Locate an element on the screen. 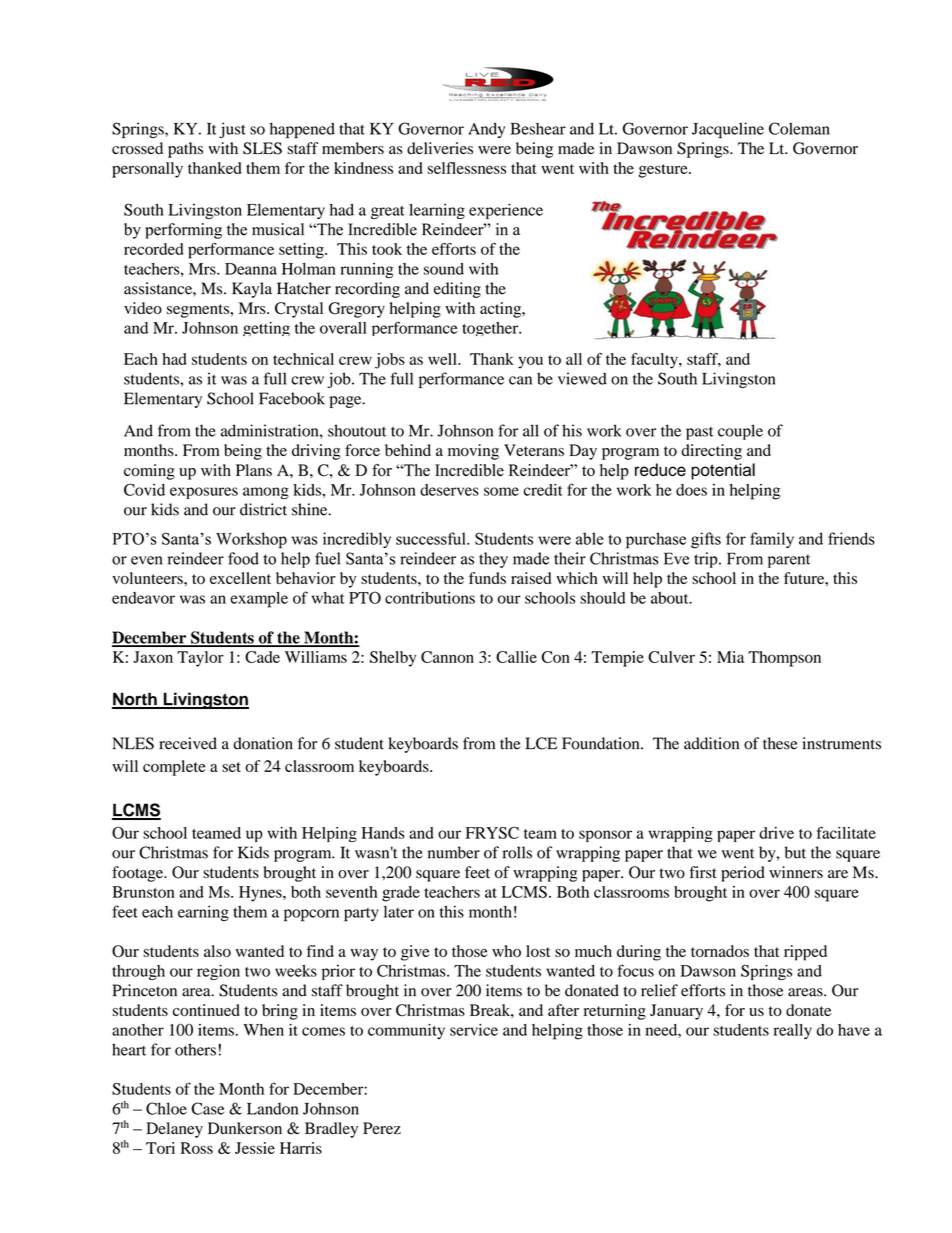 This screenshot has width=952, height=1233. couple is located at coordinates (740, 432).
